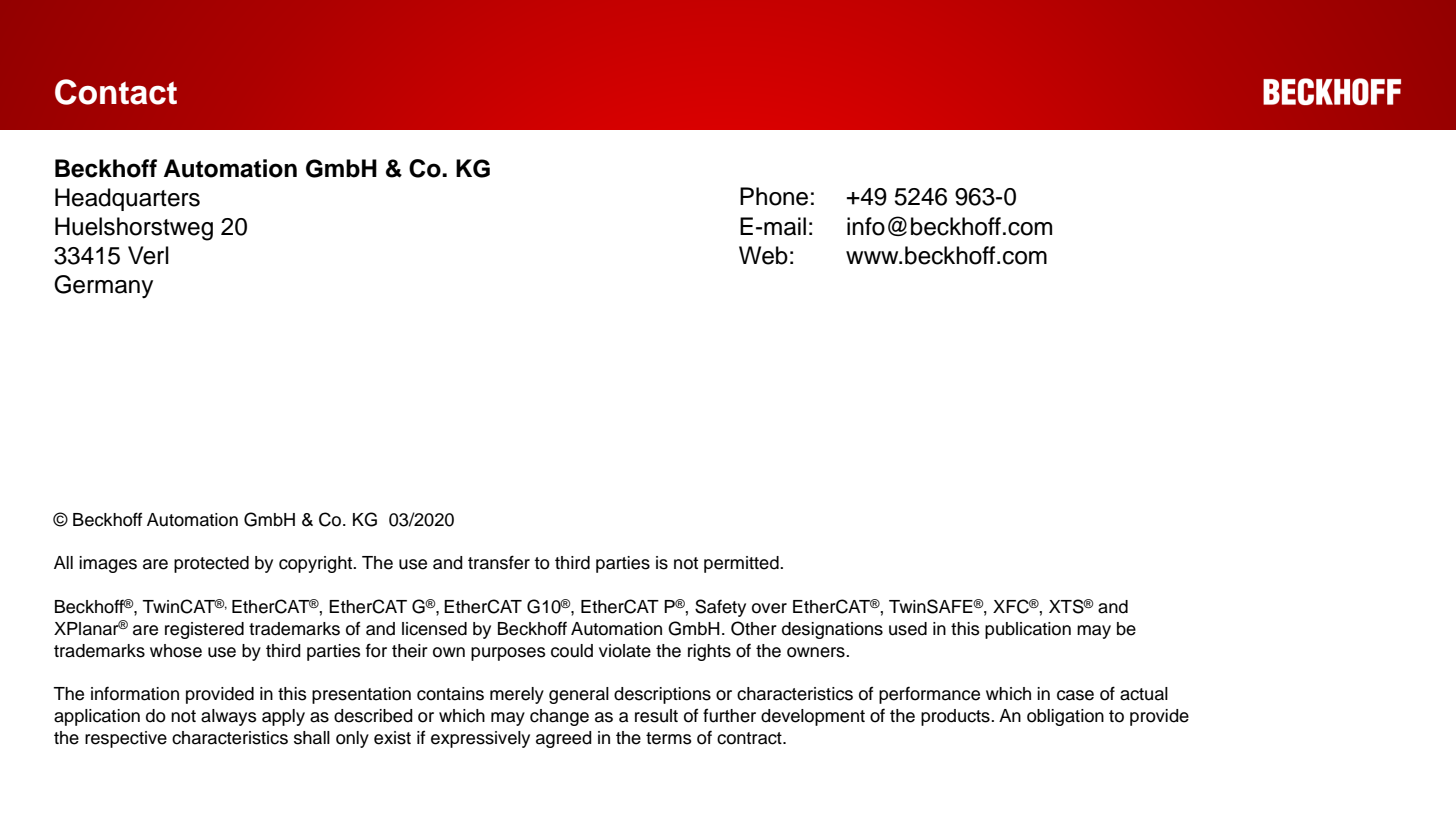 The width and height of the screenshot is (1456, 819). What do you see at coordinates (499, 562) in the screenshot?
I see `transfer` at bounding box center [499, 562].
